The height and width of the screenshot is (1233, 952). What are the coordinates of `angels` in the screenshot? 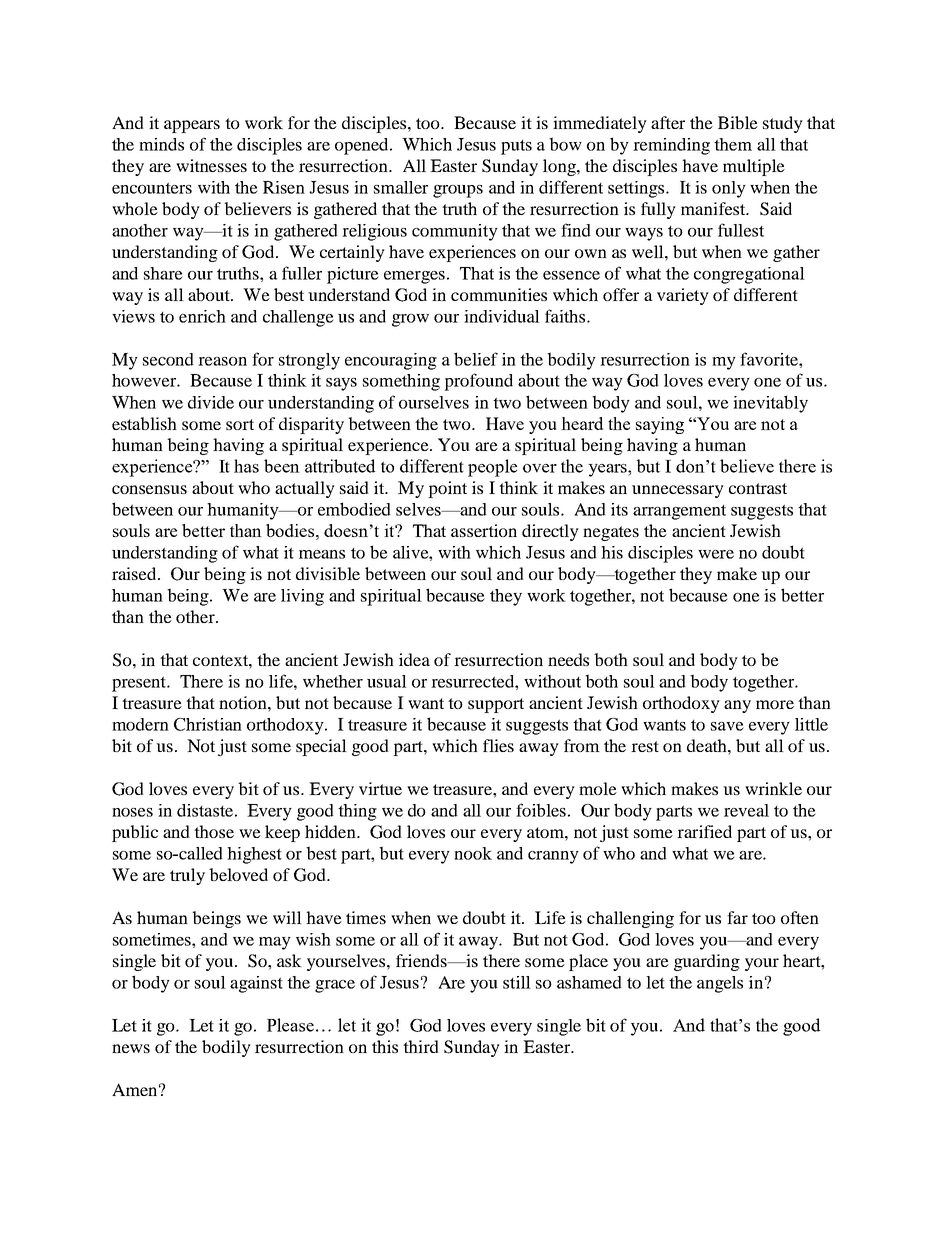 It's located at (720, 984).
